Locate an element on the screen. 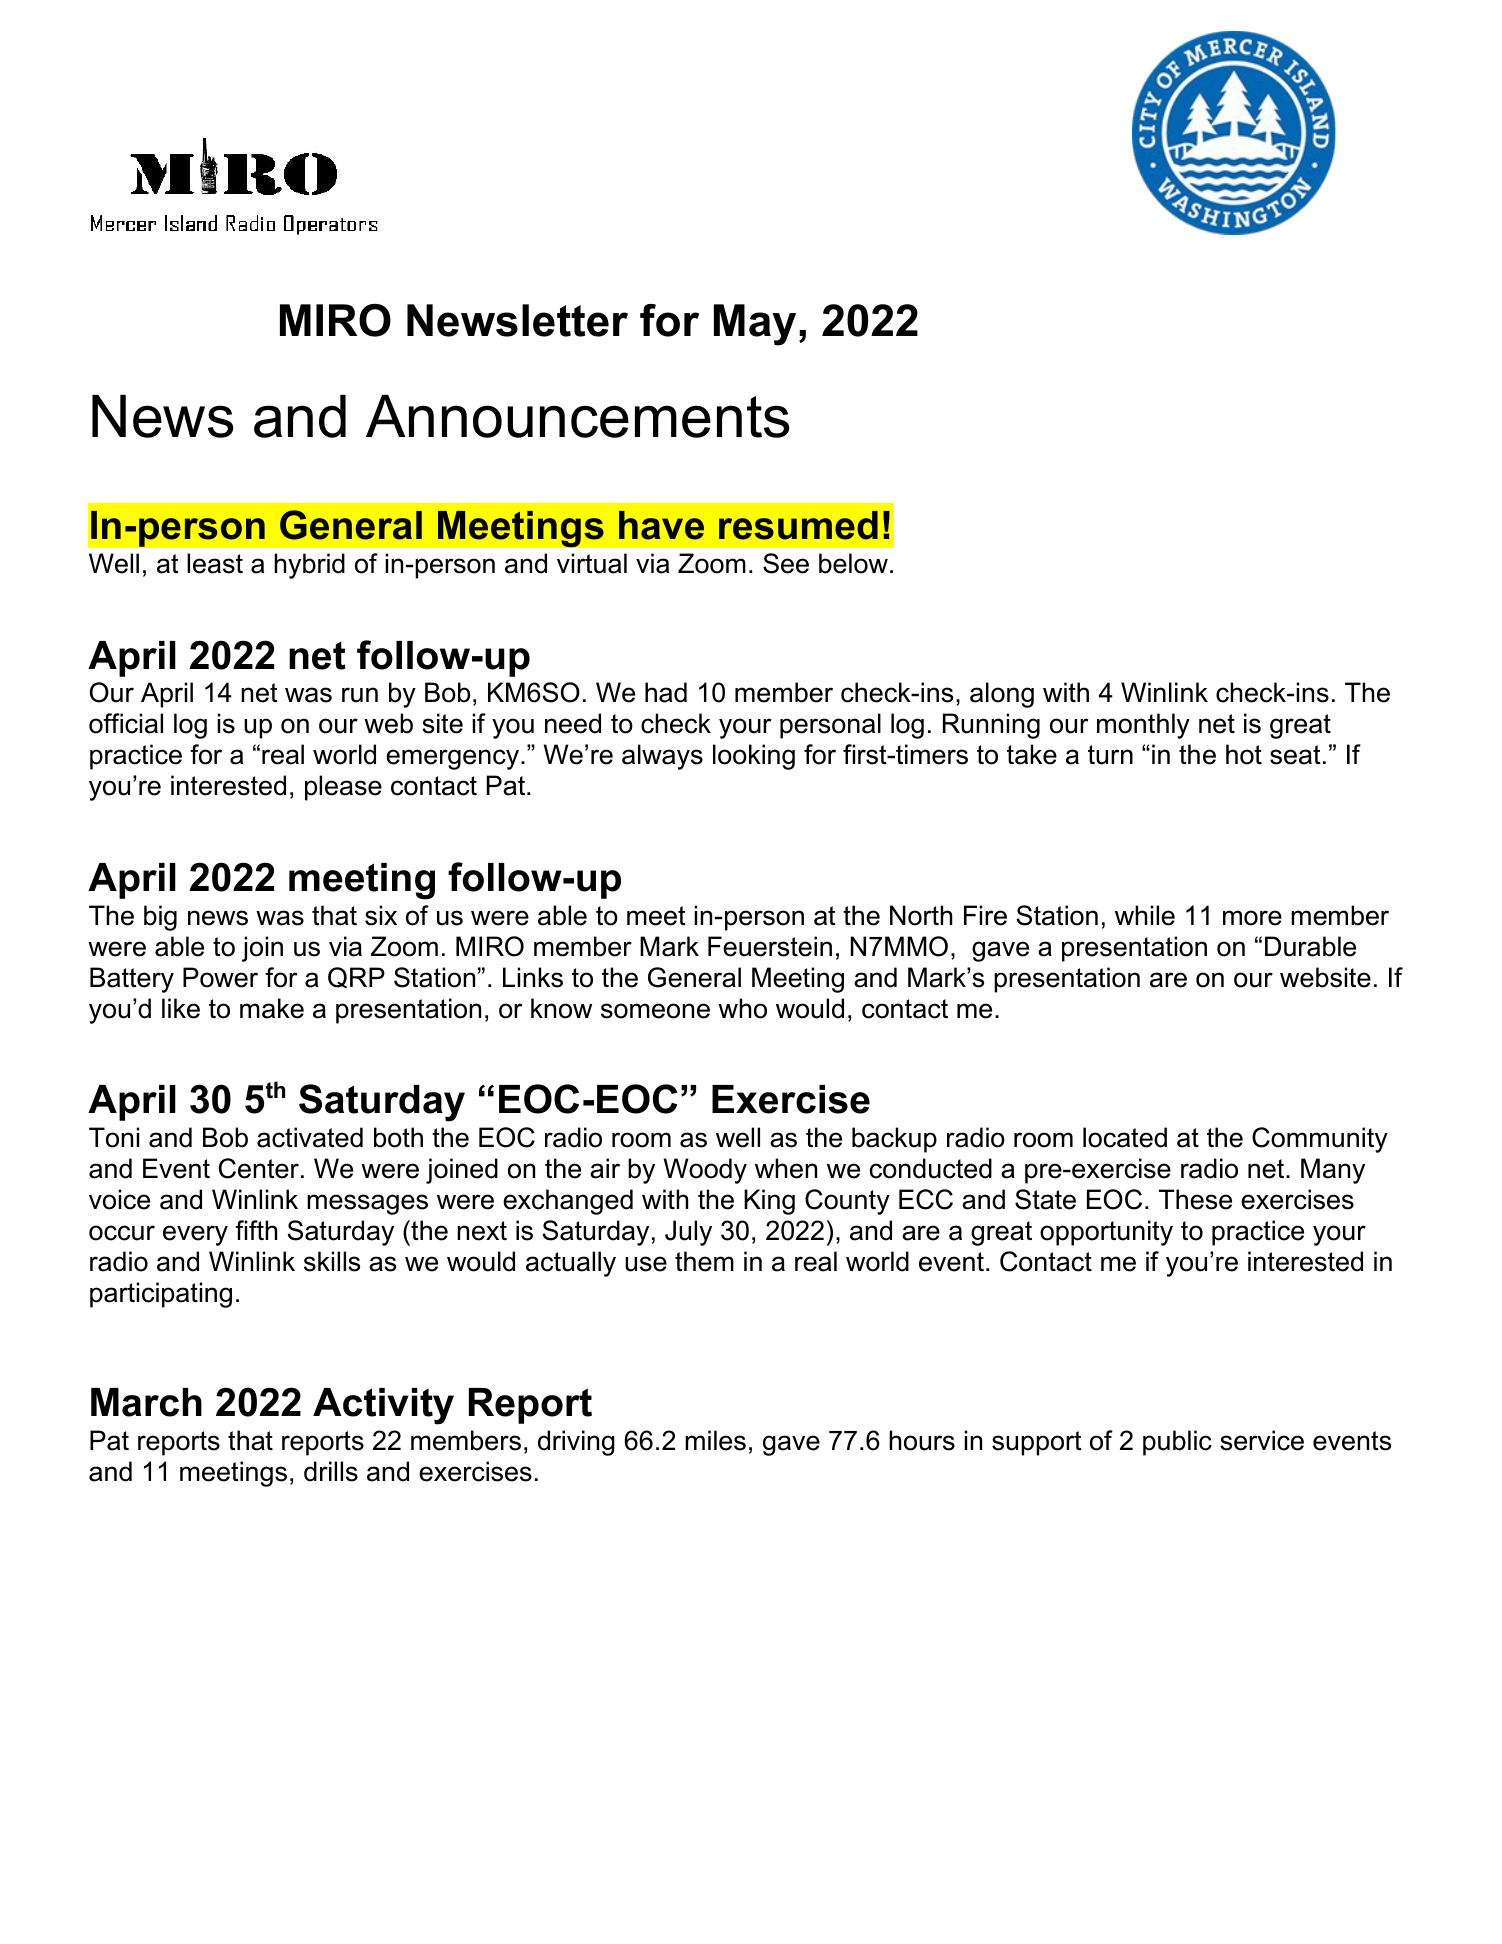 Image resolution: width=1502 pixels, height=1944 pixels. resumed is located at coordinates (798, 525).
